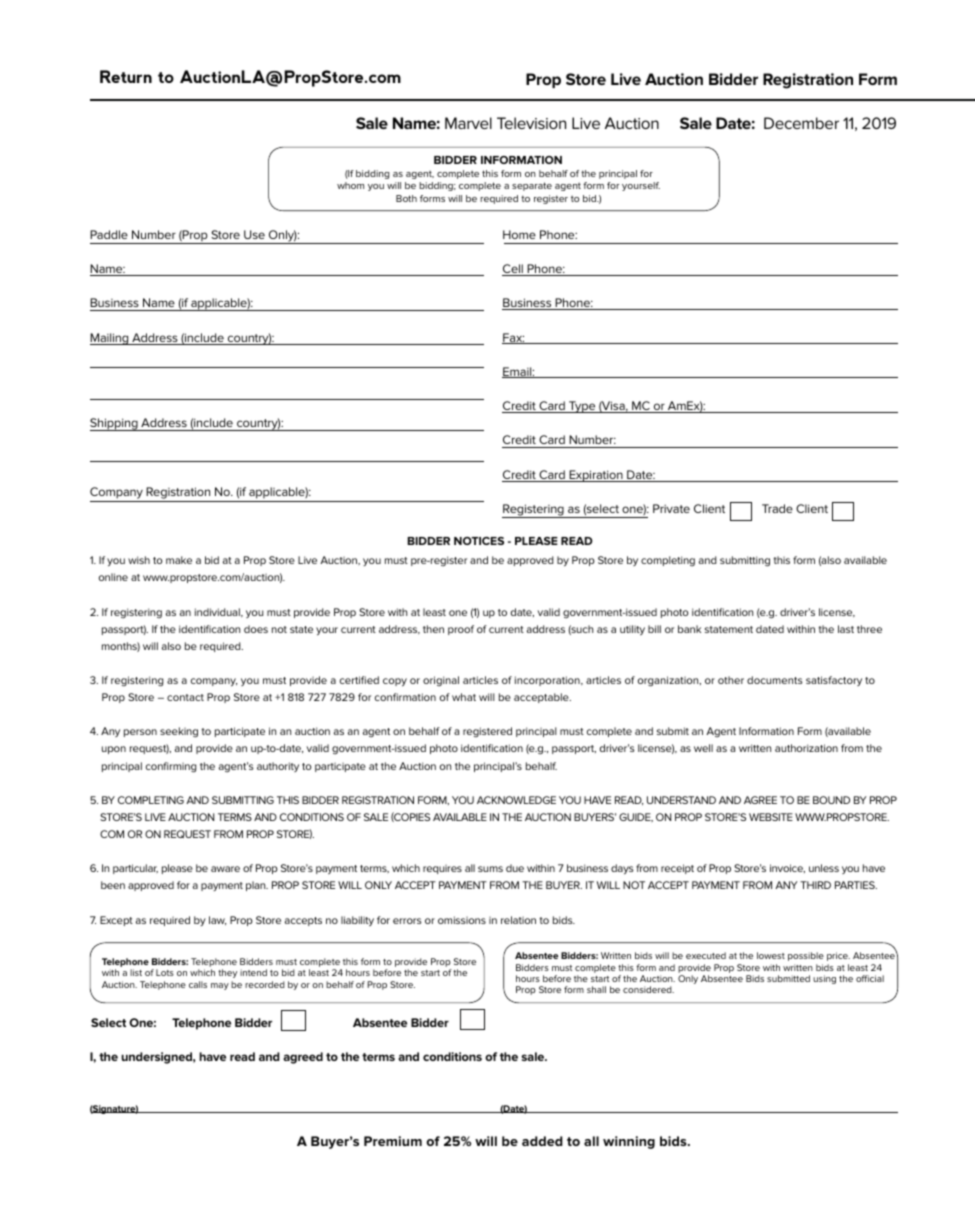 The height and width of the screenshot is (1232, 975). What do you see at coordinates (110, 339) in the screenshot?
I see `Mailing` at bounding box center [110, 339].
